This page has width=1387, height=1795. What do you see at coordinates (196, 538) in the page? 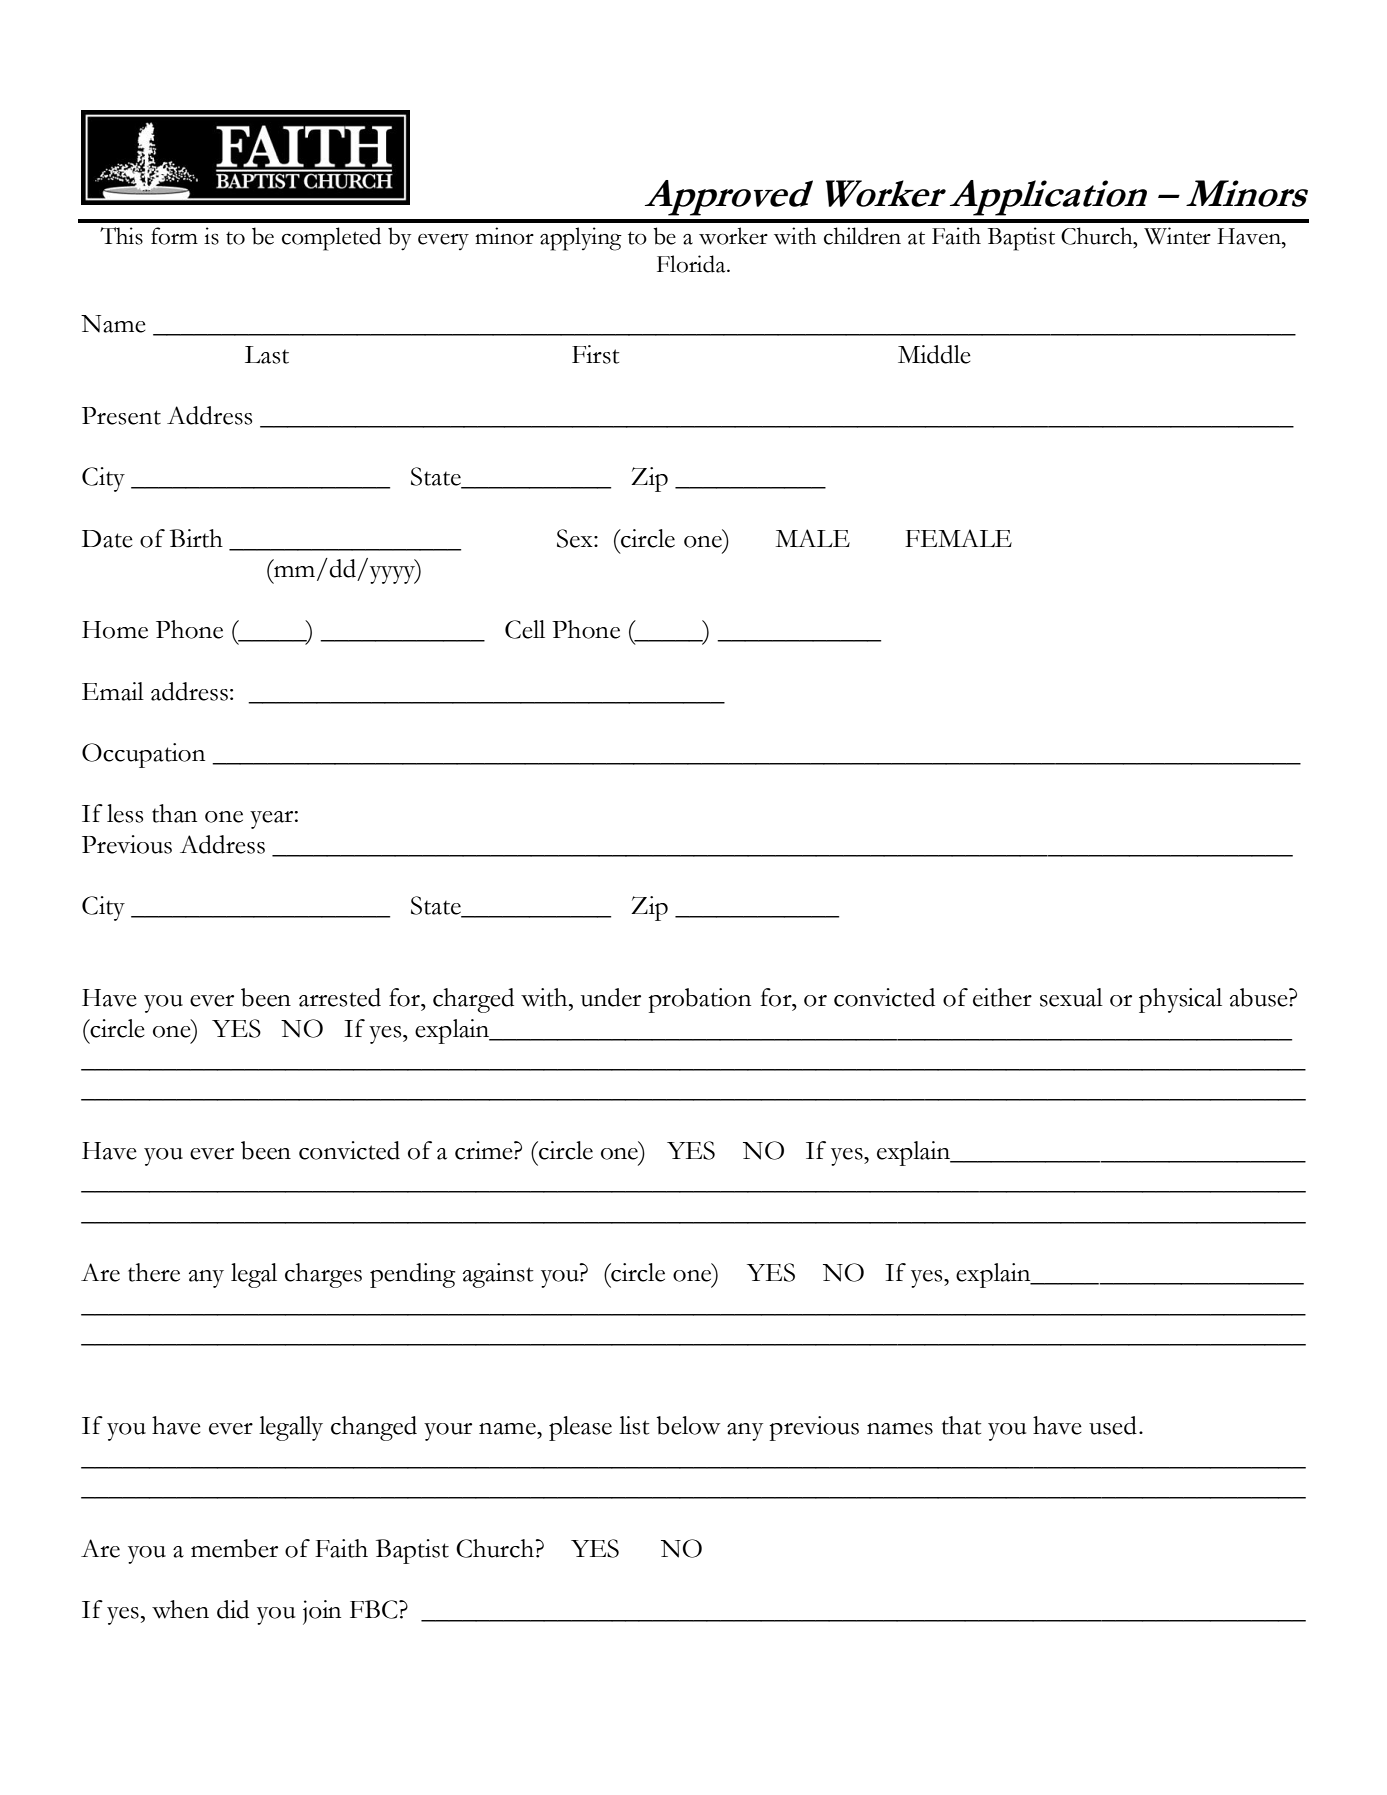
I see `Birth` at bounding box center [196, 538].
